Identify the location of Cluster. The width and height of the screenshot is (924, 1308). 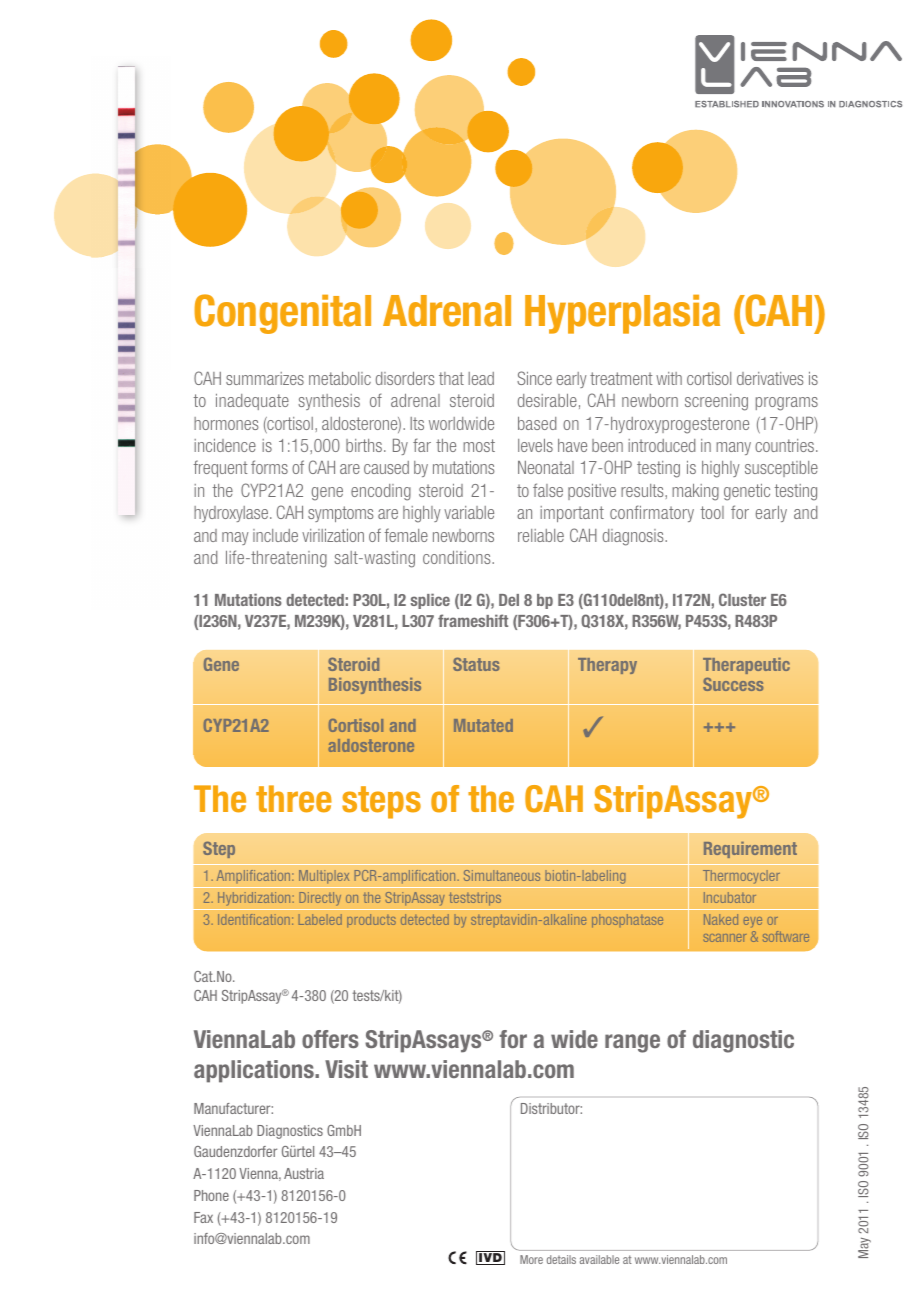
(742, 599).
